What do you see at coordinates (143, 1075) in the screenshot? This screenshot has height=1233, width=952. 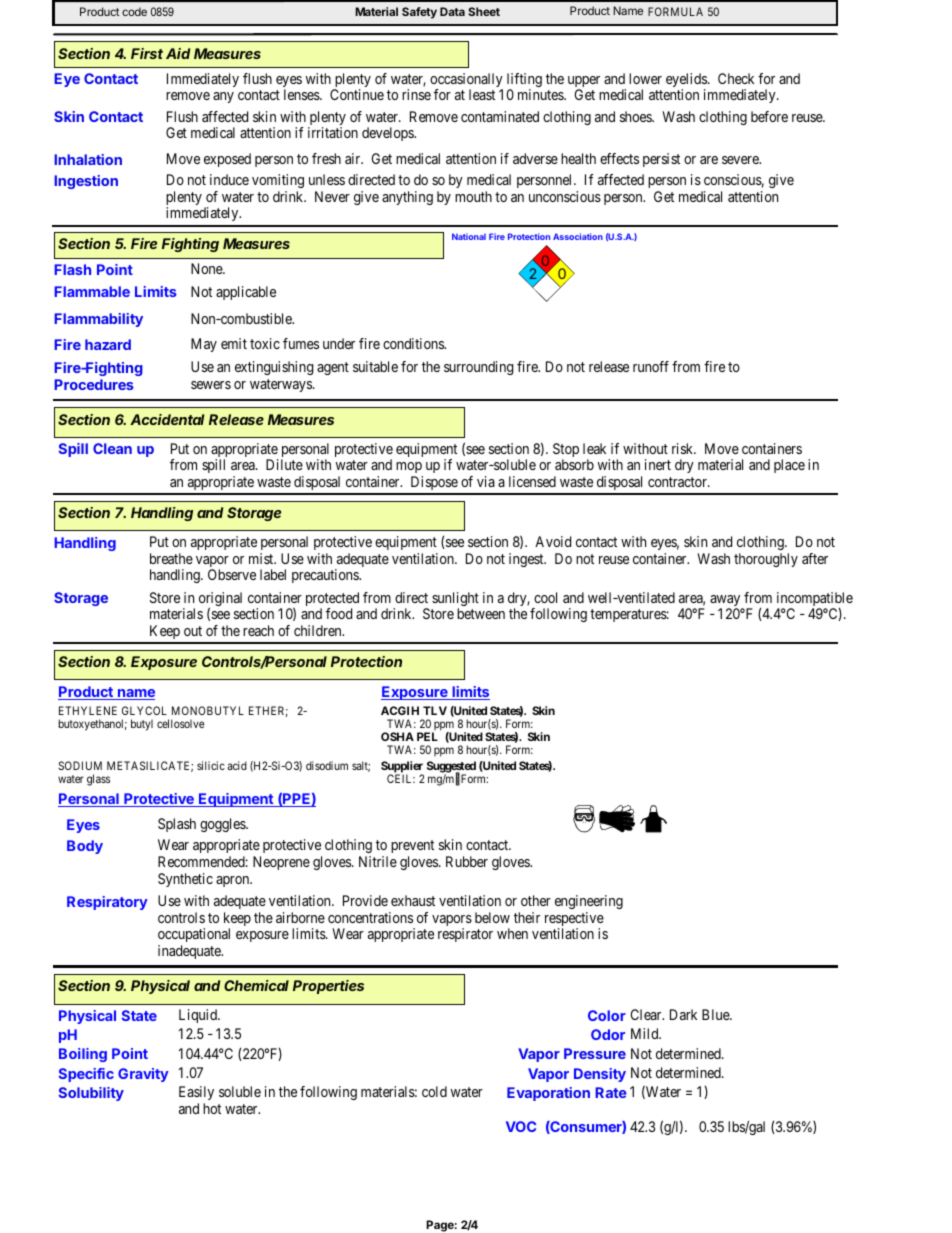 I see `Gravity` at bounding box center [143, 1075].
